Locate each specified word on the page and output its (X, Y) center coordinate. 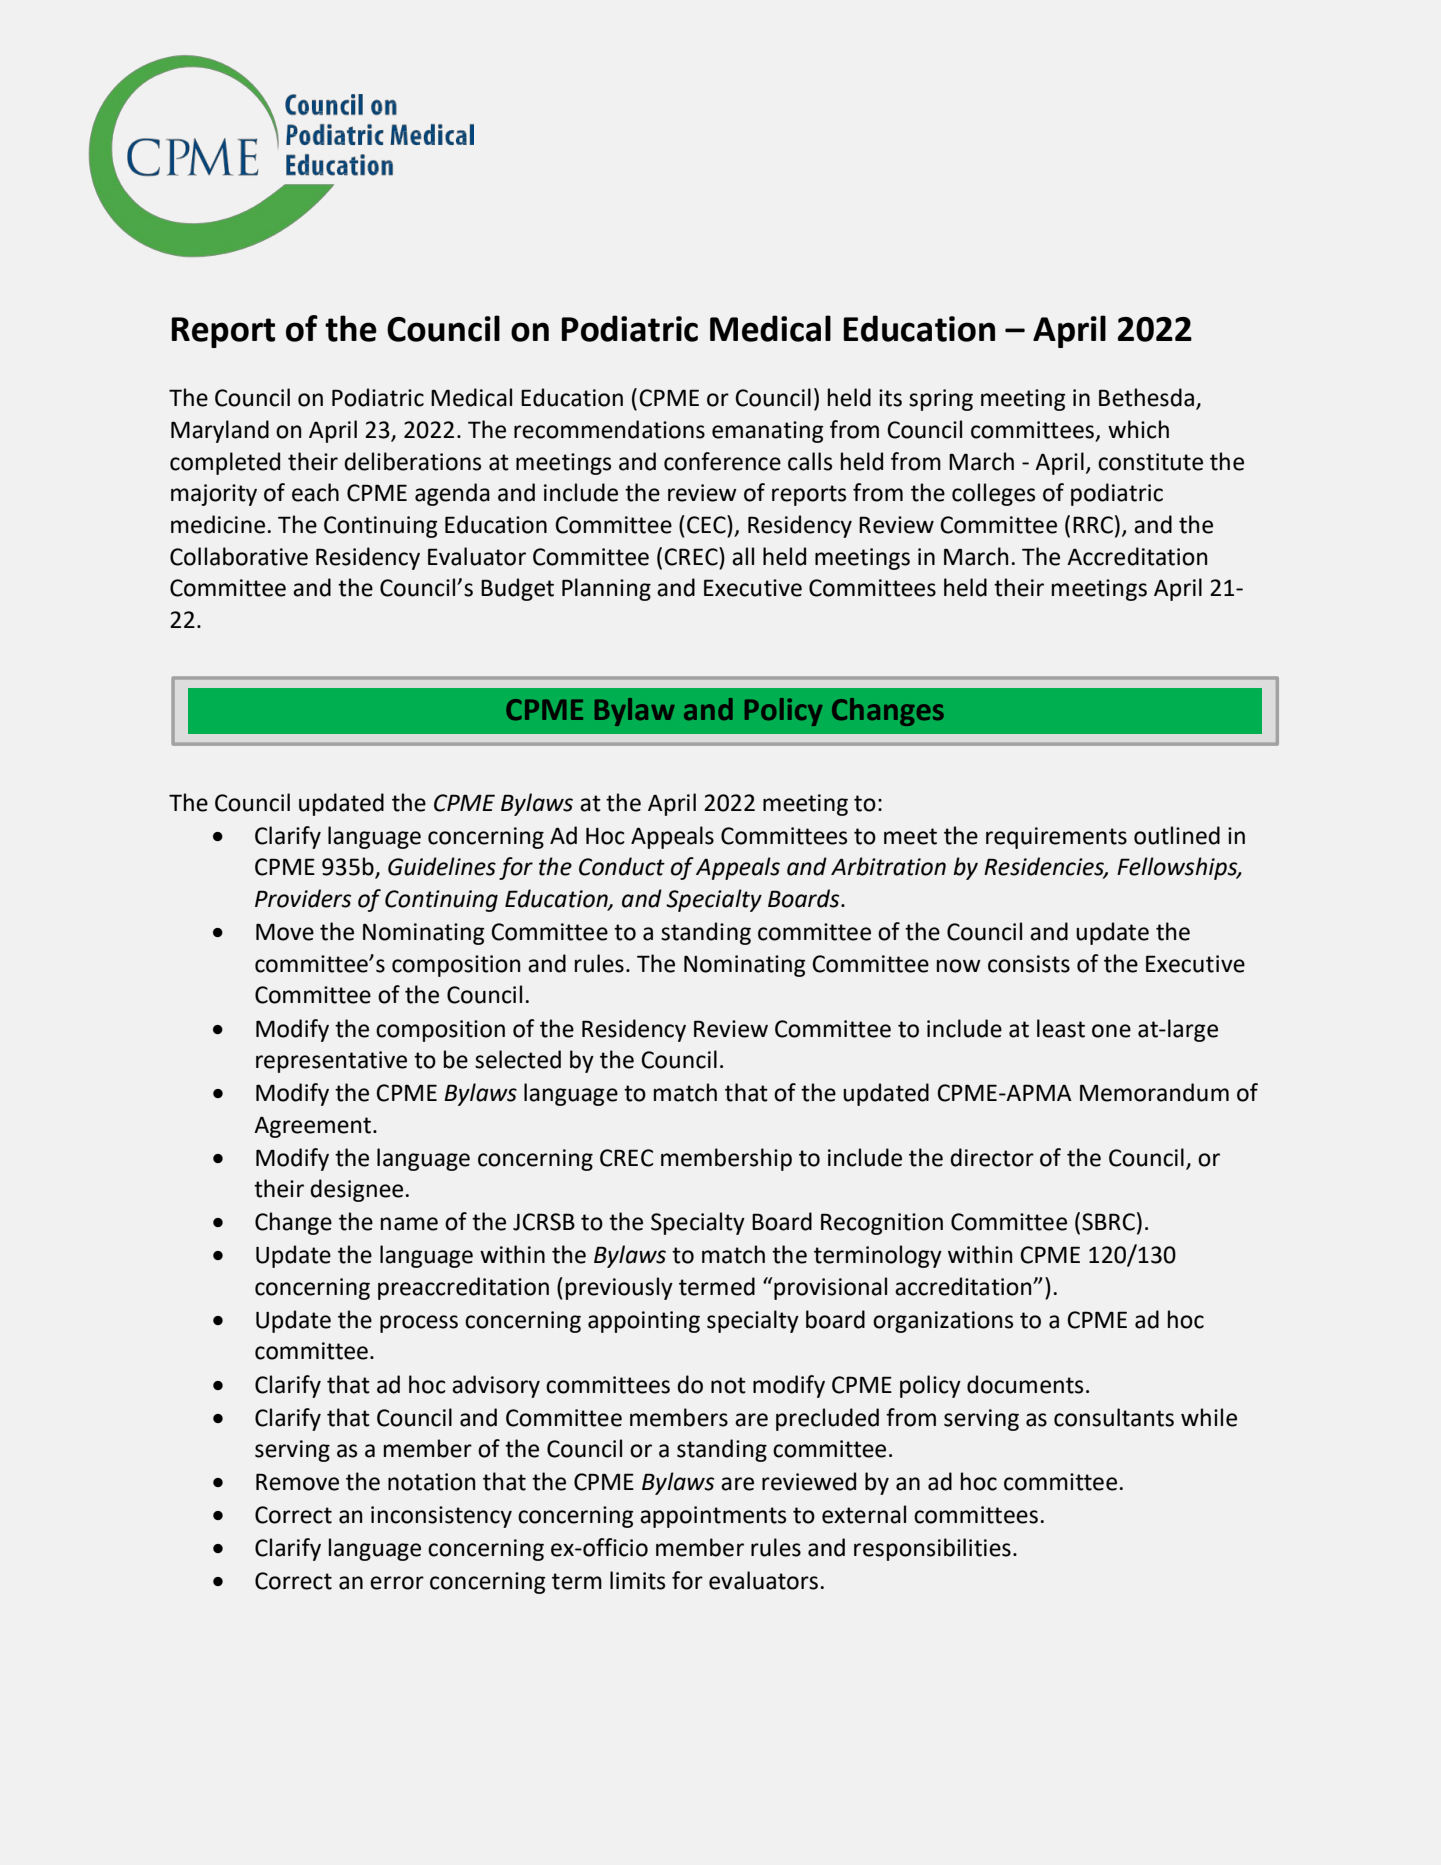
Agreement (314, 1127)
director (992, 1157)
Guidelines (442, 866)
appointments (713, 1517)
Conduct (622, 866)
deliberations (412, 461)
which (1138, 429)
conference (722, 461)
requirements (1056, 838)
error (397, 1583)
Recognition (882, 1224)
